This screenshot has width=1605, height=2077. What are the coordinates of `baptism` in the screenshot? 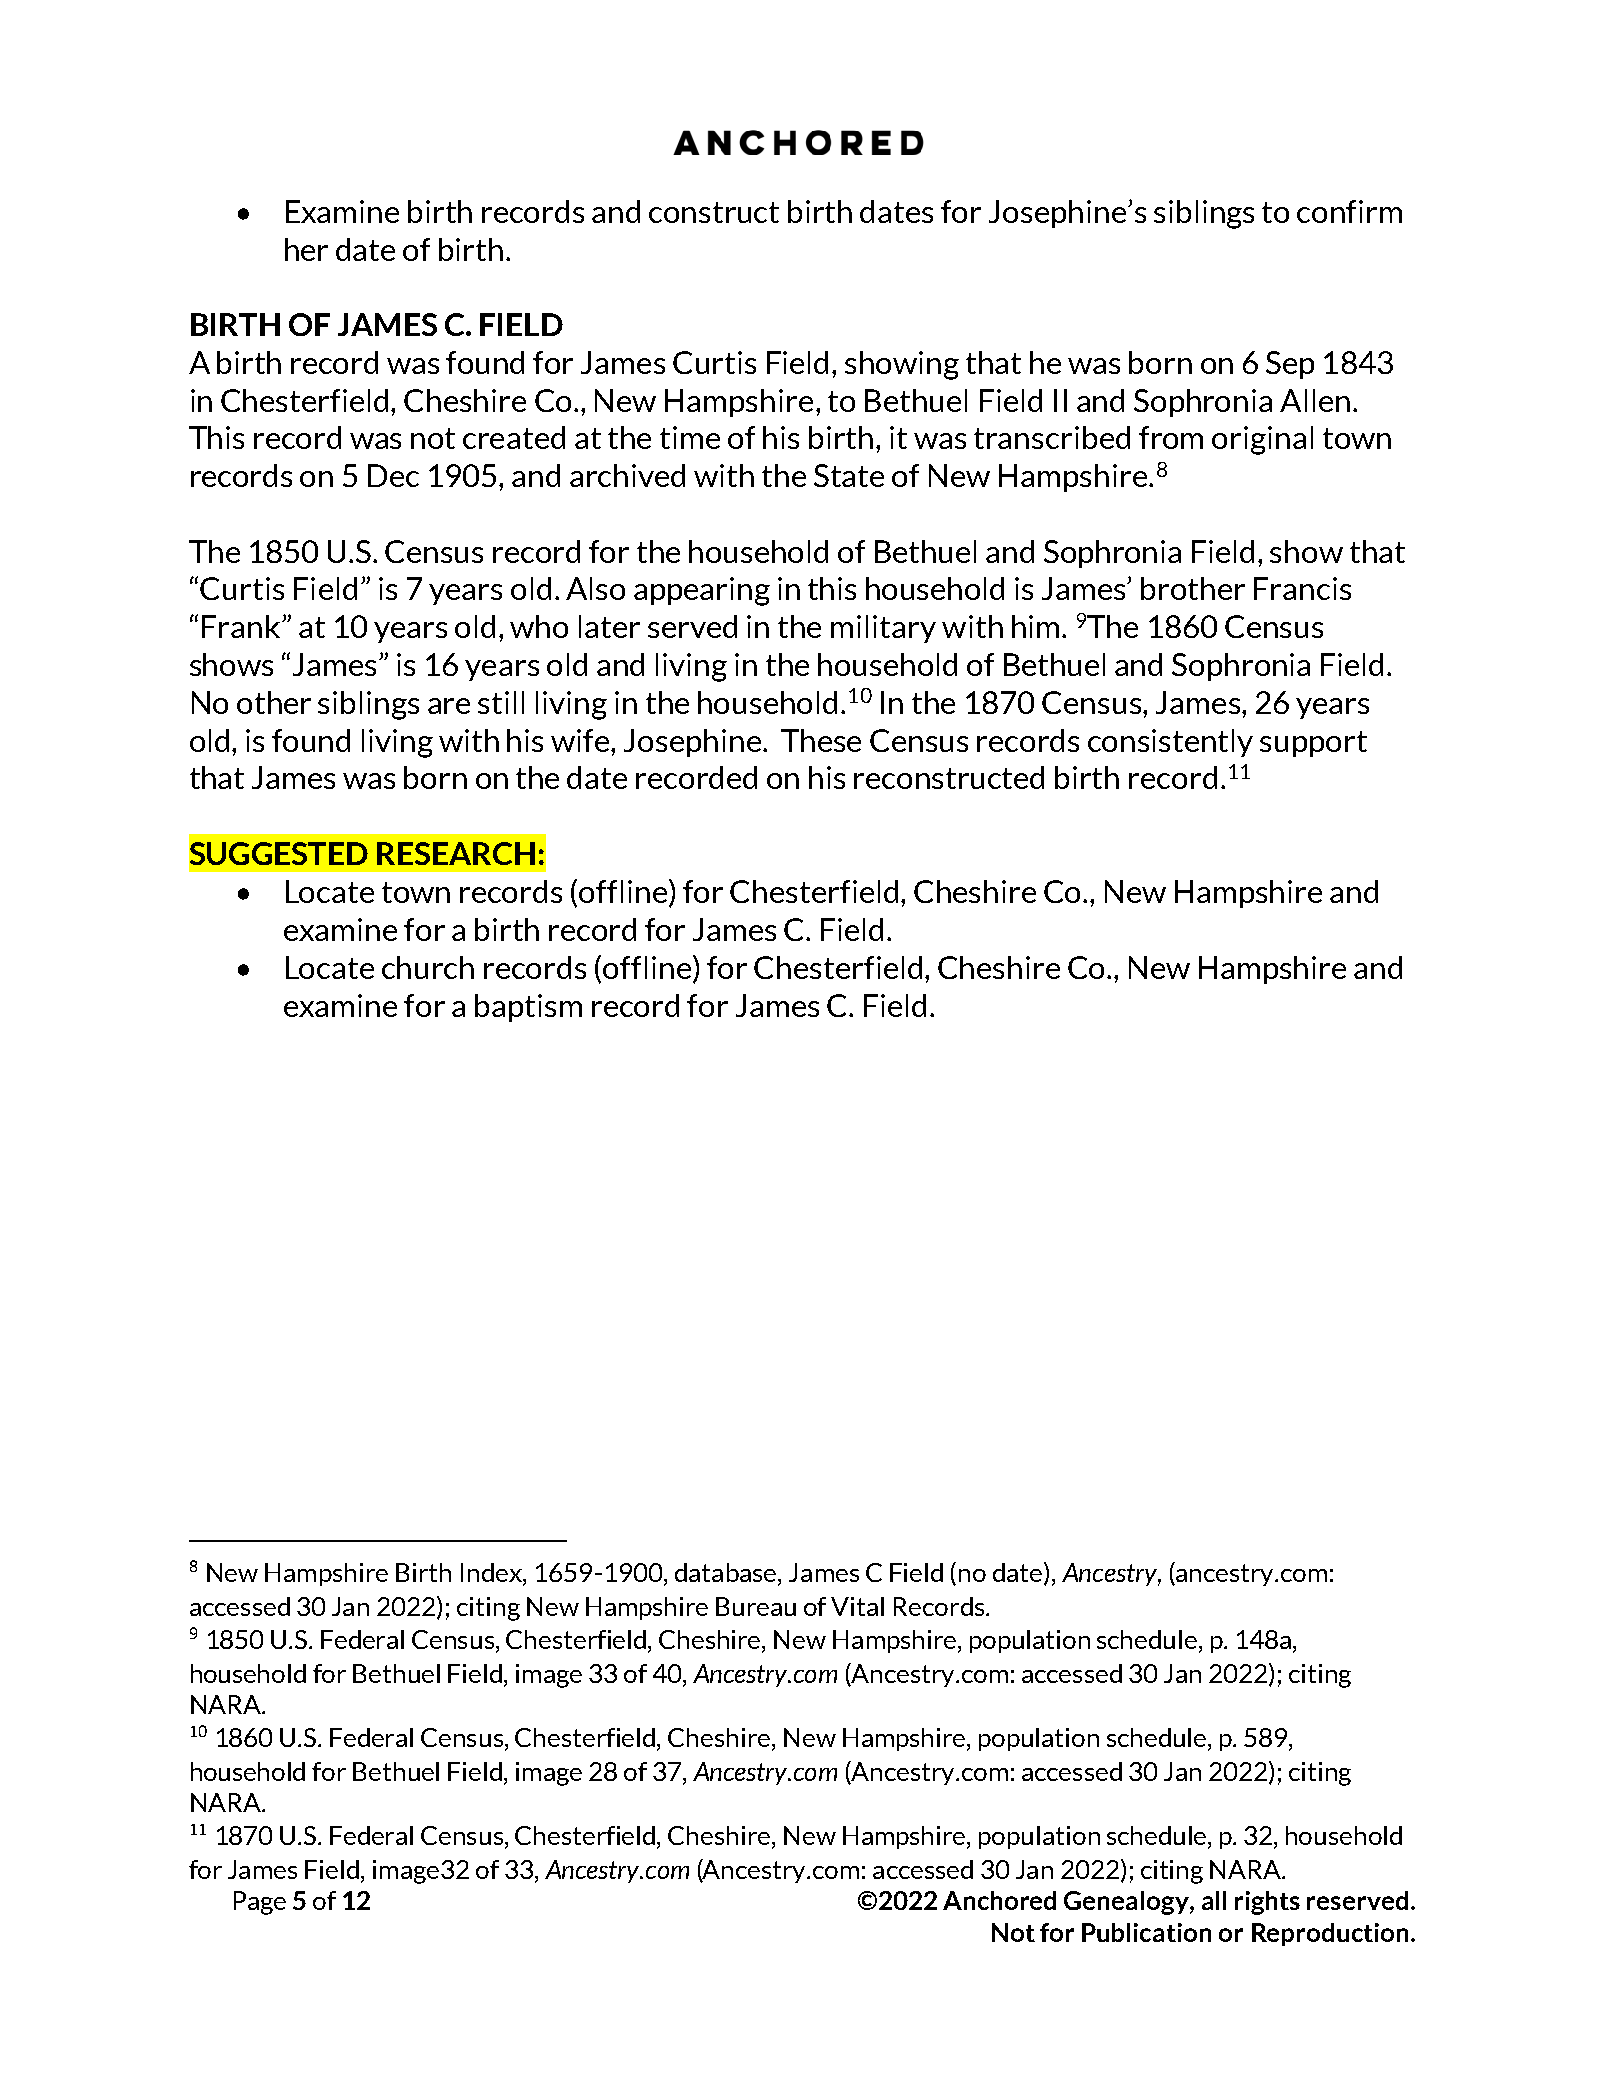 It's located at (528, 1008).
